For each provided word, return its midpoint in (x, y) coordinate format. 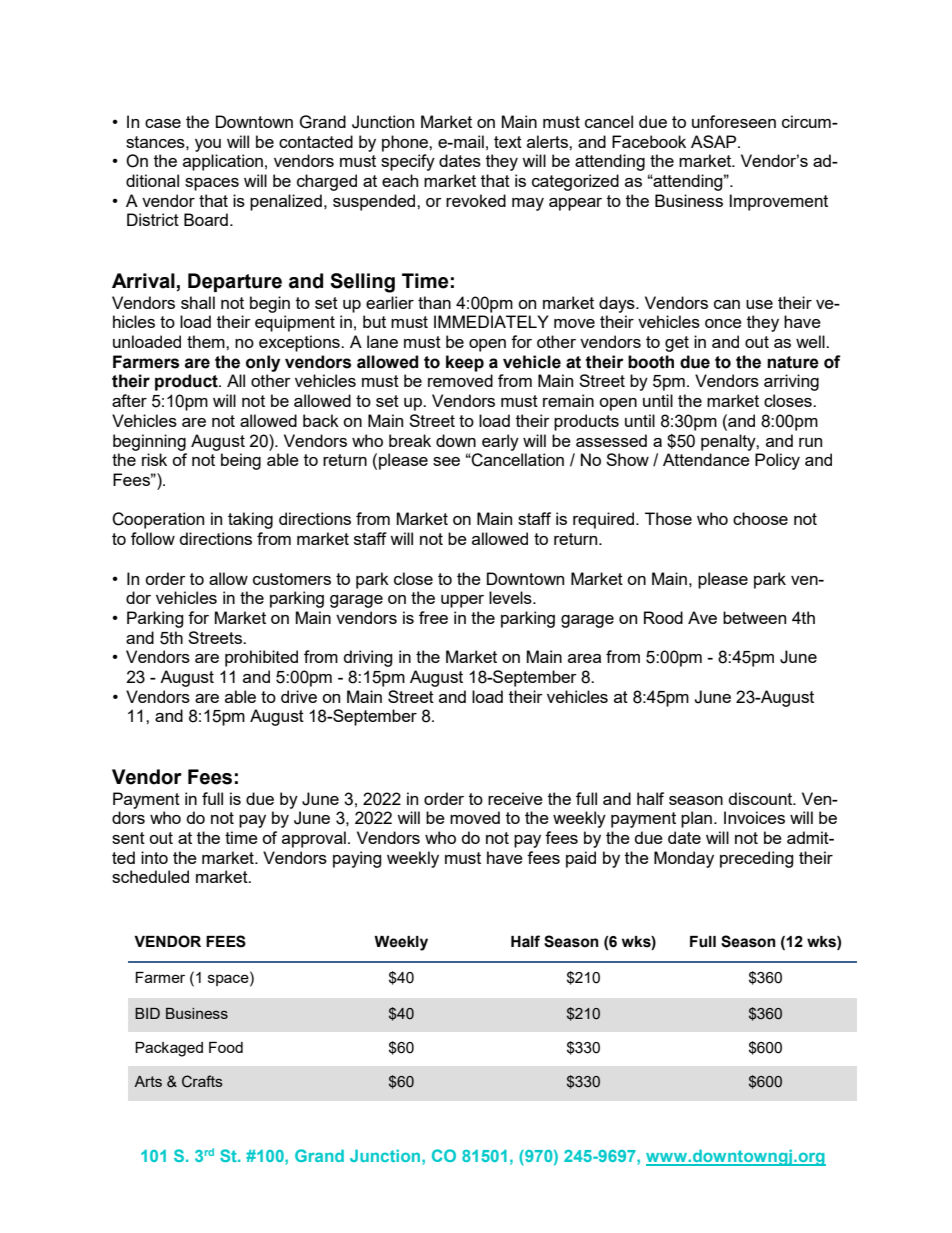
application (223, 162)
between (754, 617)
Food (226, 1047)
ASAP (715, 141)
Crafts (202, 1081)
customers (292, 579)
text (508, 142)
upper (462, 601)
